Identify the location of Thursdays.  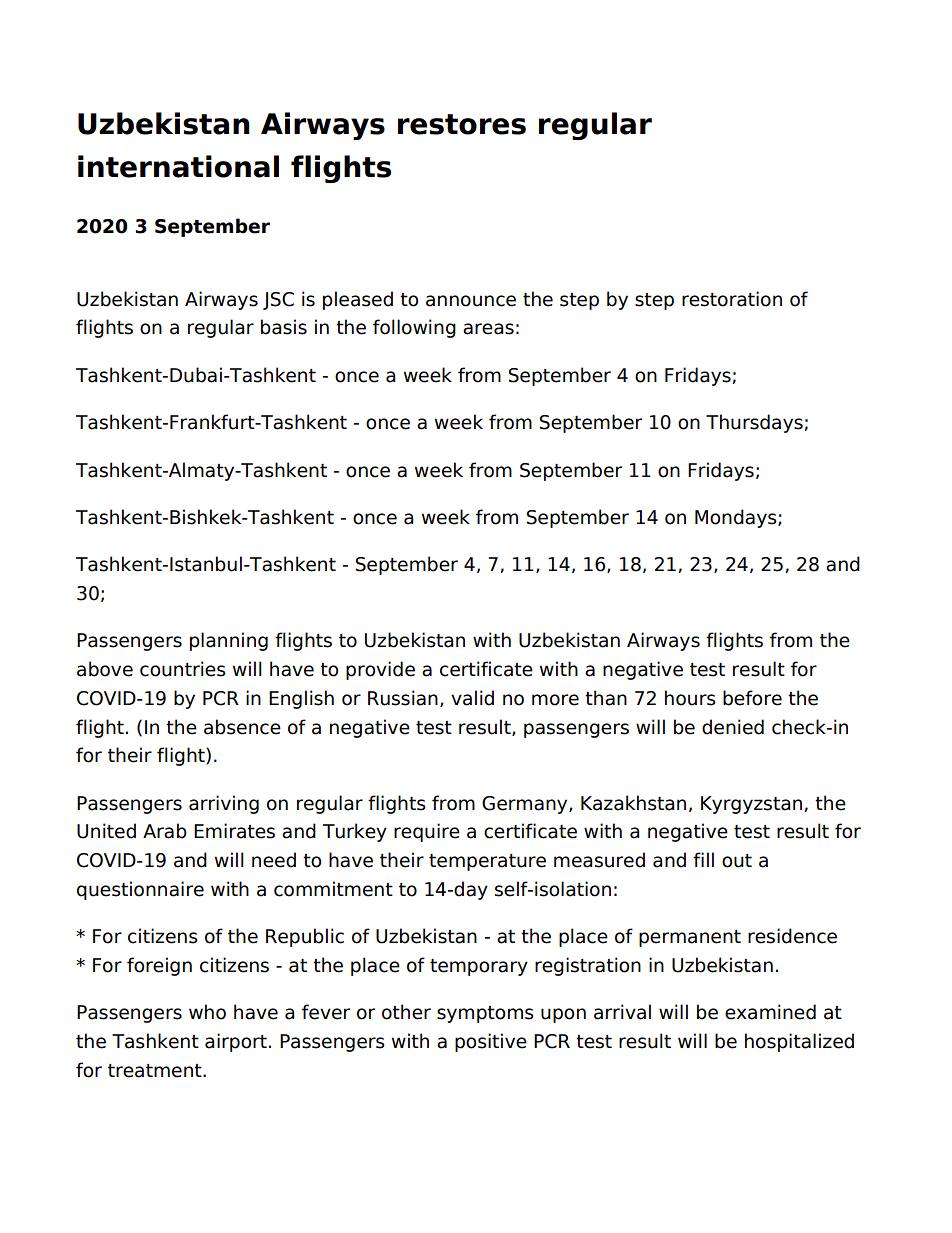
(755, 423).
